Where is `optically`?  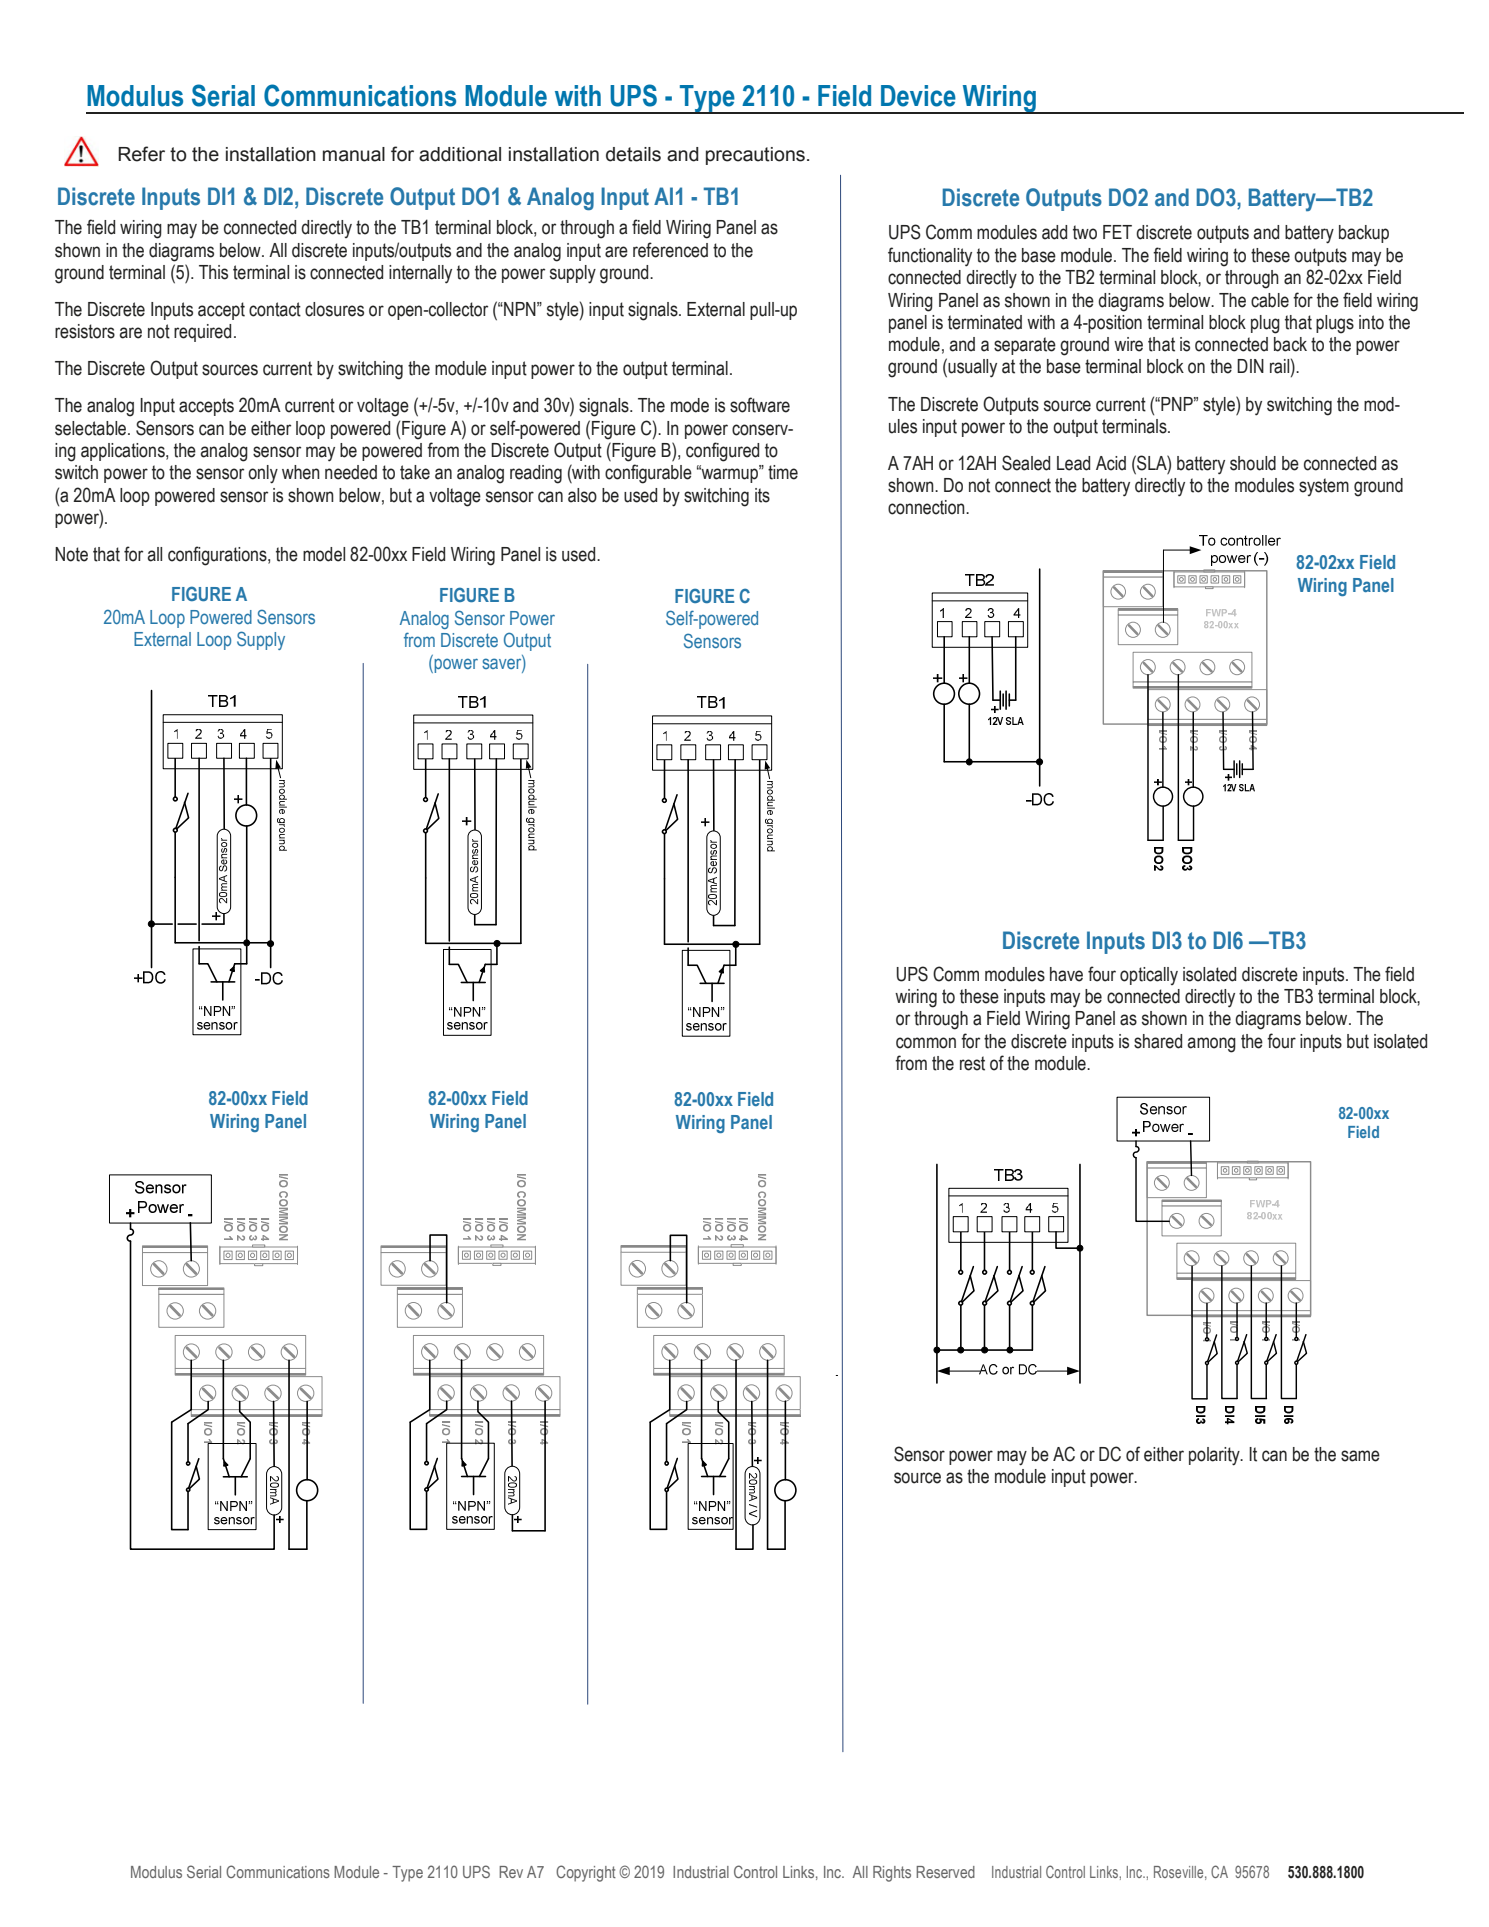
optically is located at coordinates (1149, 976).
